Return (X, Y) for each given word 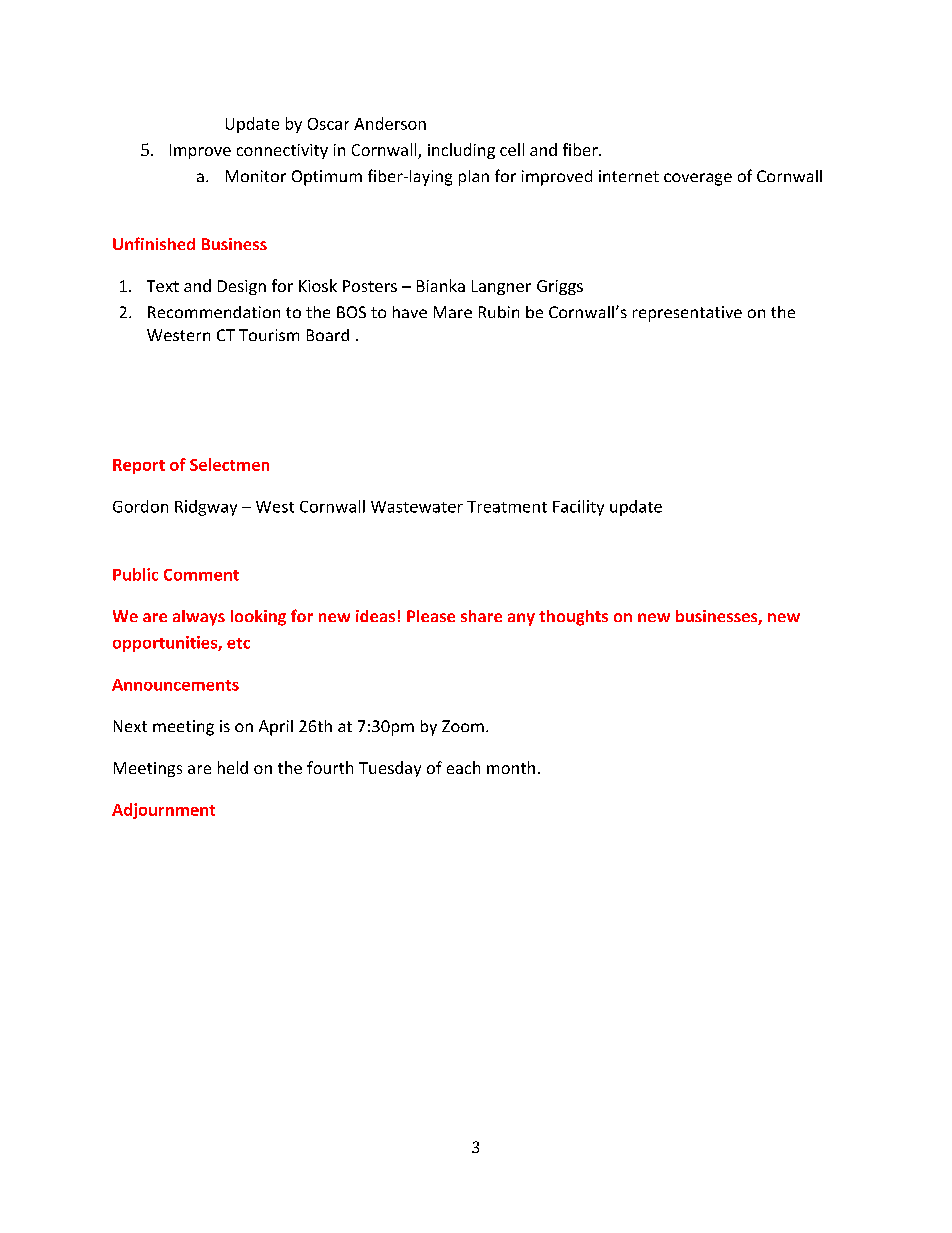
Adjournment (163, 811)
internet (629, 176)
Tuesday (390, 769)
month (511, 767)
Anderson (390, 123)
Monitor (256, 176)
